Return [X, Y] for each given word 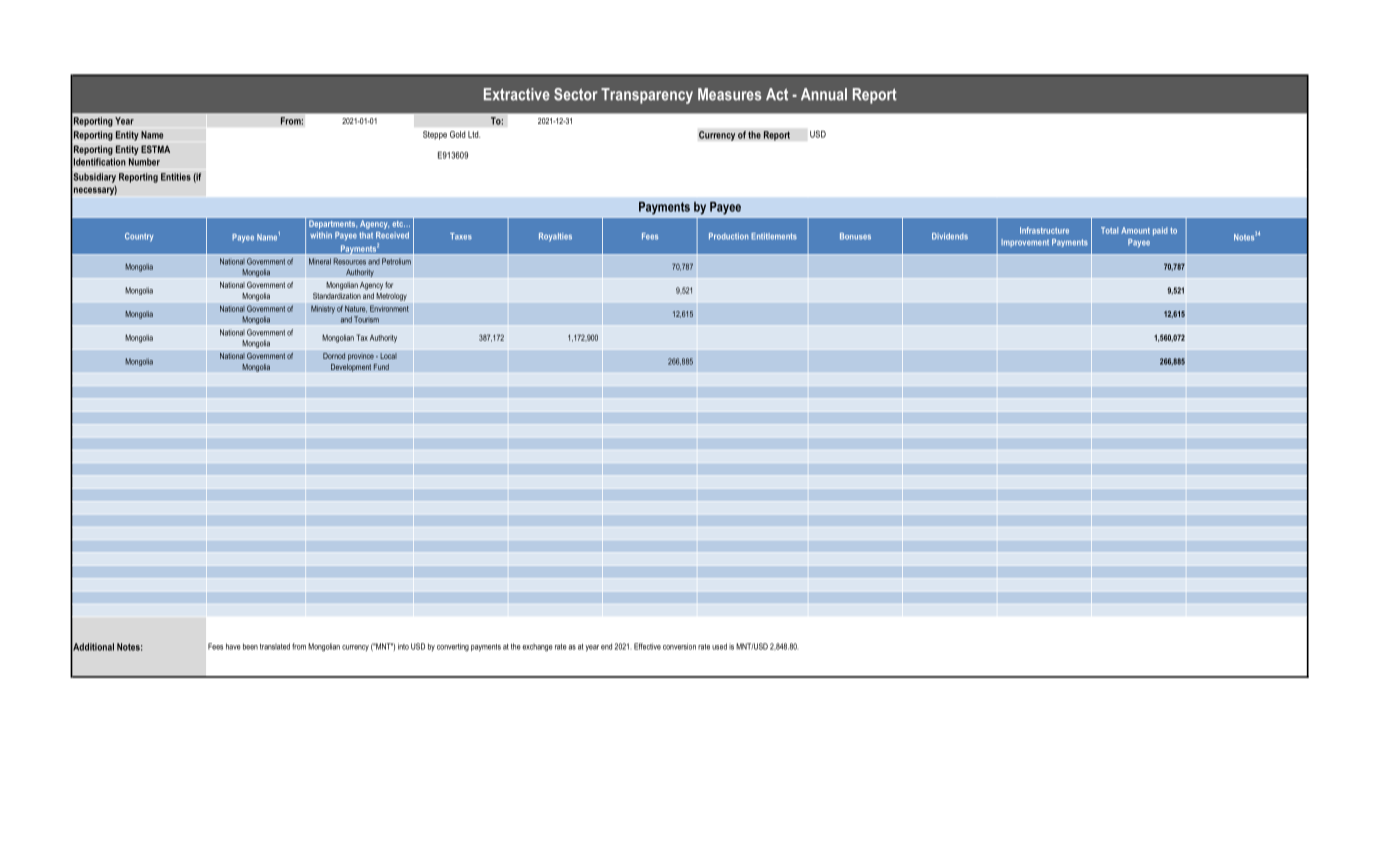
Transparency [647, 96]
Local [388, 356]
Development [351, 368]
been [250, 646]
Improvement [1025, 243]
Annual [824, 94]
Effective [647, 646]
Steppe [435, 135]
